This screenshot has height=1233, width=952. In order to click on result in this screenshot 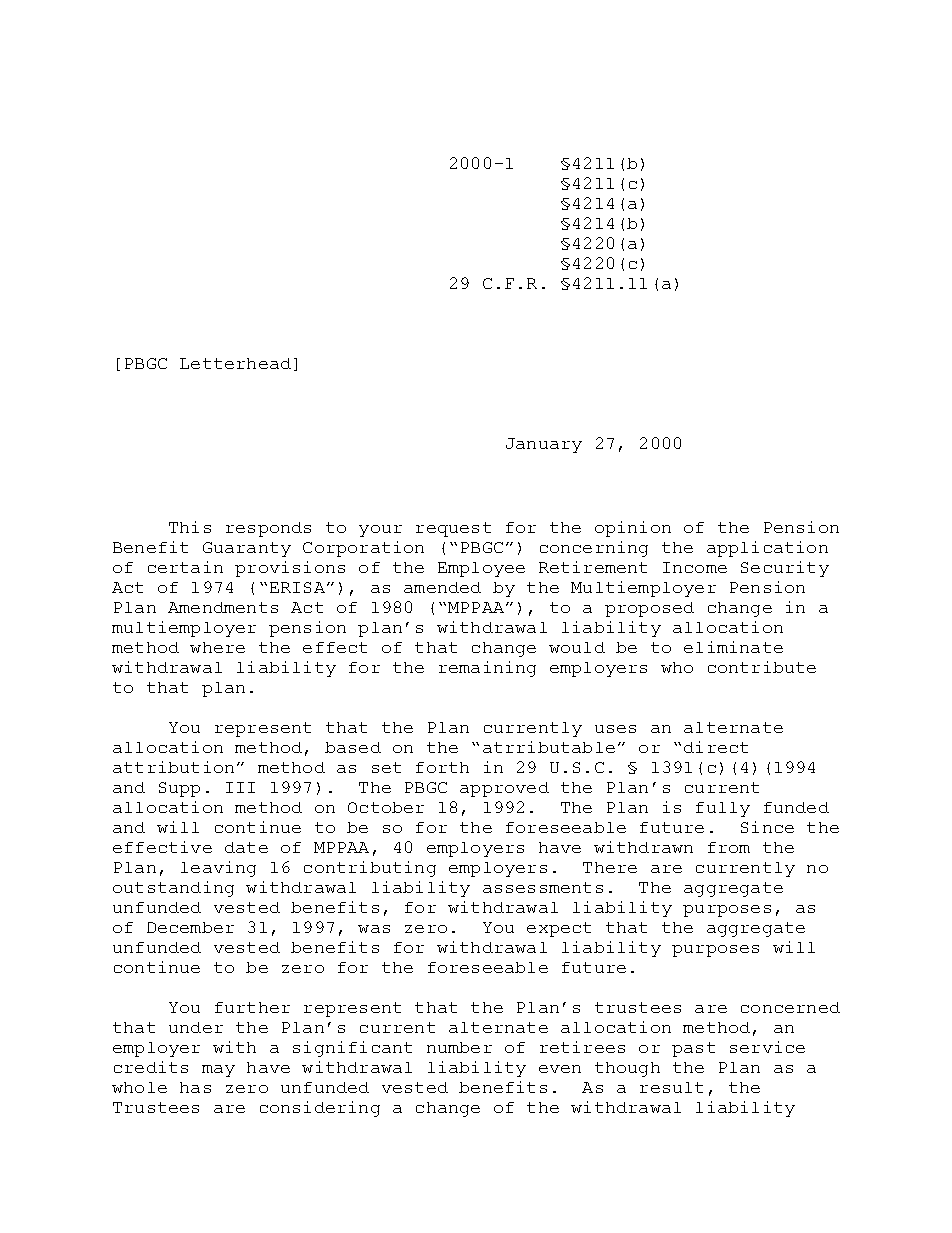, I will do `click(671, 1087)`.
